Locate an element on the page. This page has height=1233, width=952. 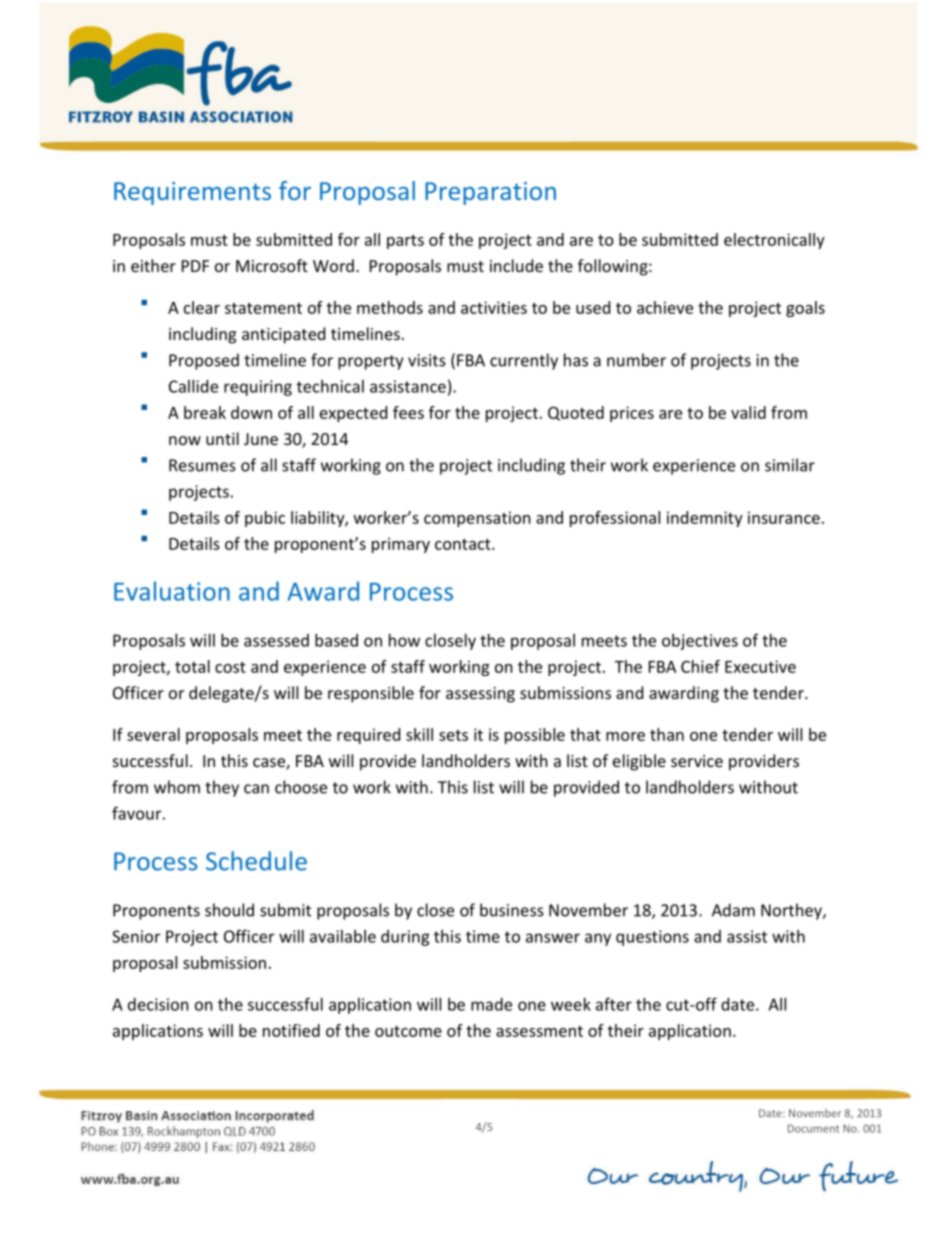
Requirements is located at coordinates (192, 193).
